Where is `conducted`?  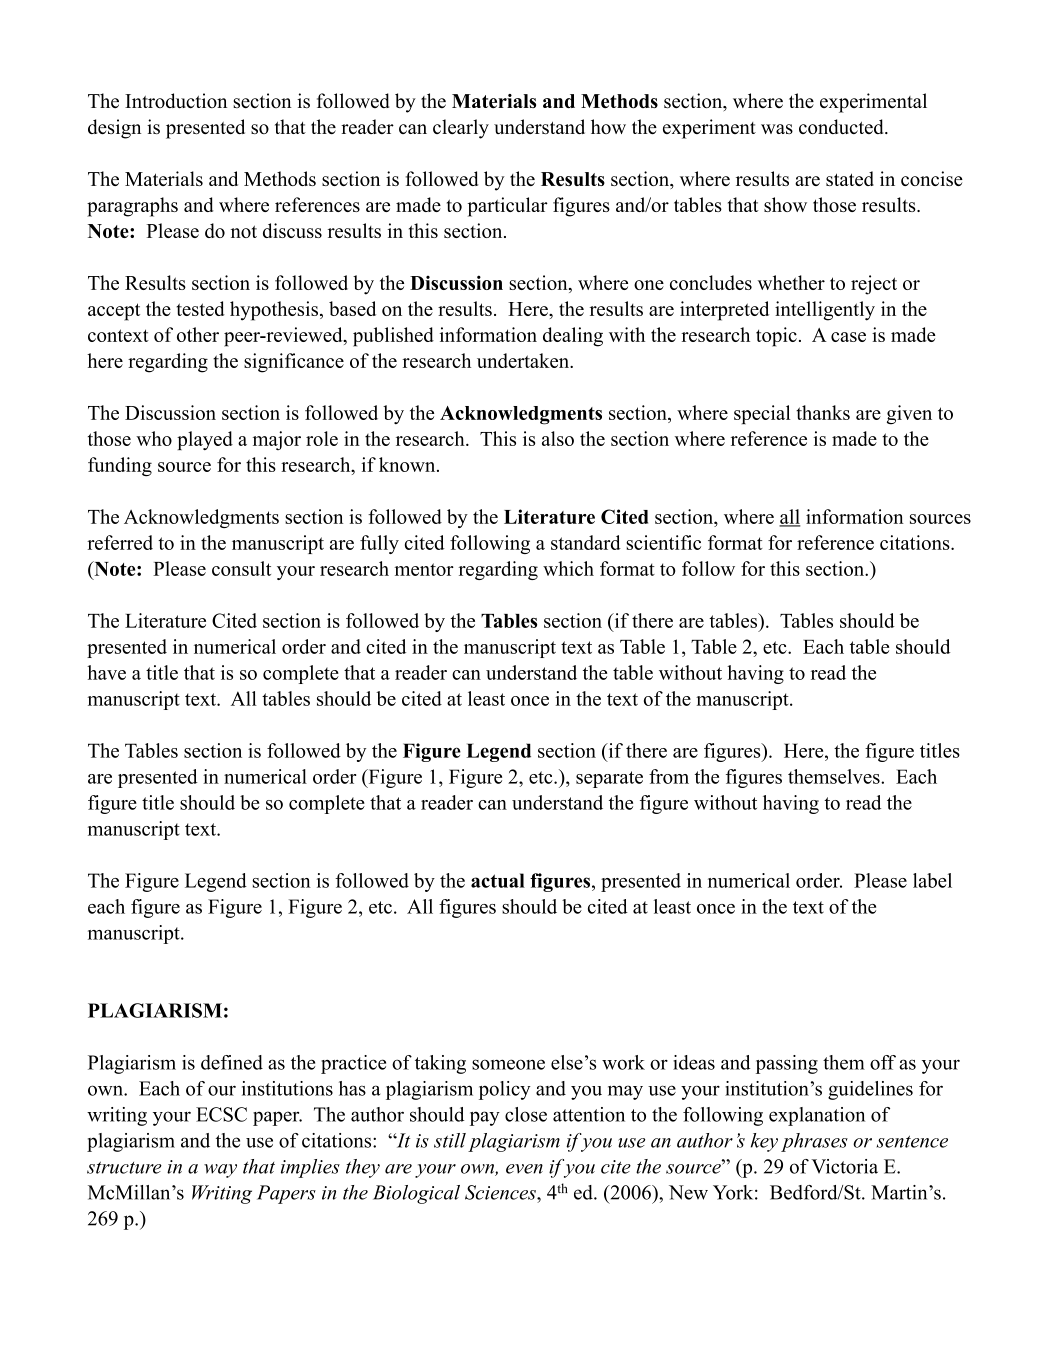 conducted is located at coordinates (842, 126).
